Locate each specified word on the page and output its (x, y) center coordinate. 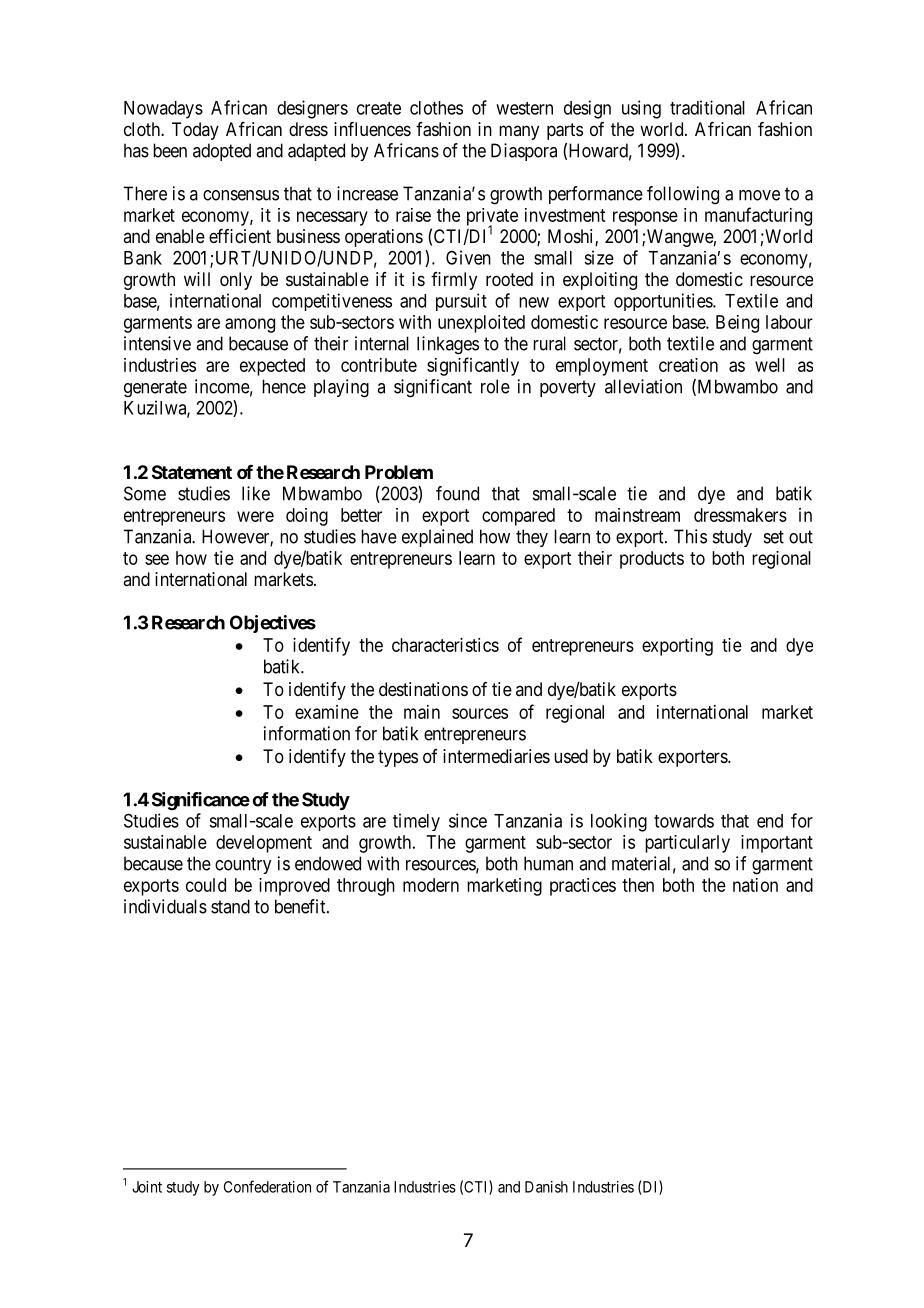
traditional (707, 107)
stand (230, 906)
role (495, 386)
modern (431, 885)
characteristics (445, 645)
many (519, 132)
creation (688, 365)
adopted (222, 152)
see (157, 559)
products (652, 560)
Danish (546, 1187)
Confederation (267, 1186)
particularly (687, 844)
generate (155, 389)
